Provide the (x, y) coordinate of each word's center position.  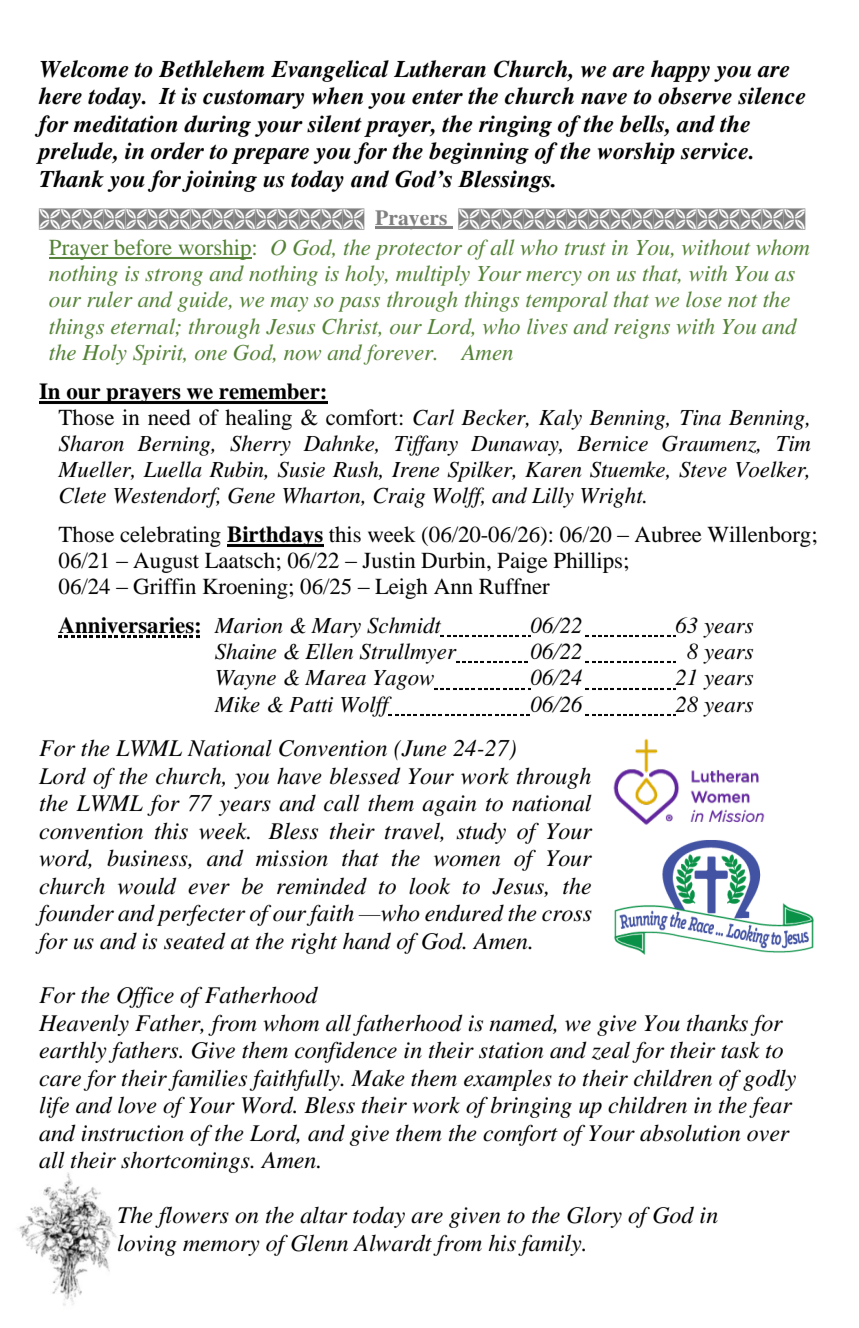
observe (695, 96)
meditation (125, 124)
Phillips (589, 562)
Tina (701, 418)
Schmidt (405, 626)
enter (437, 97)
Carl (433, 417)
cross (567, 916)
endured (464, 913)
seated (195, 941)
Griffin (164, 586)
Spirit (159, 355)
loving (147, 1245)
